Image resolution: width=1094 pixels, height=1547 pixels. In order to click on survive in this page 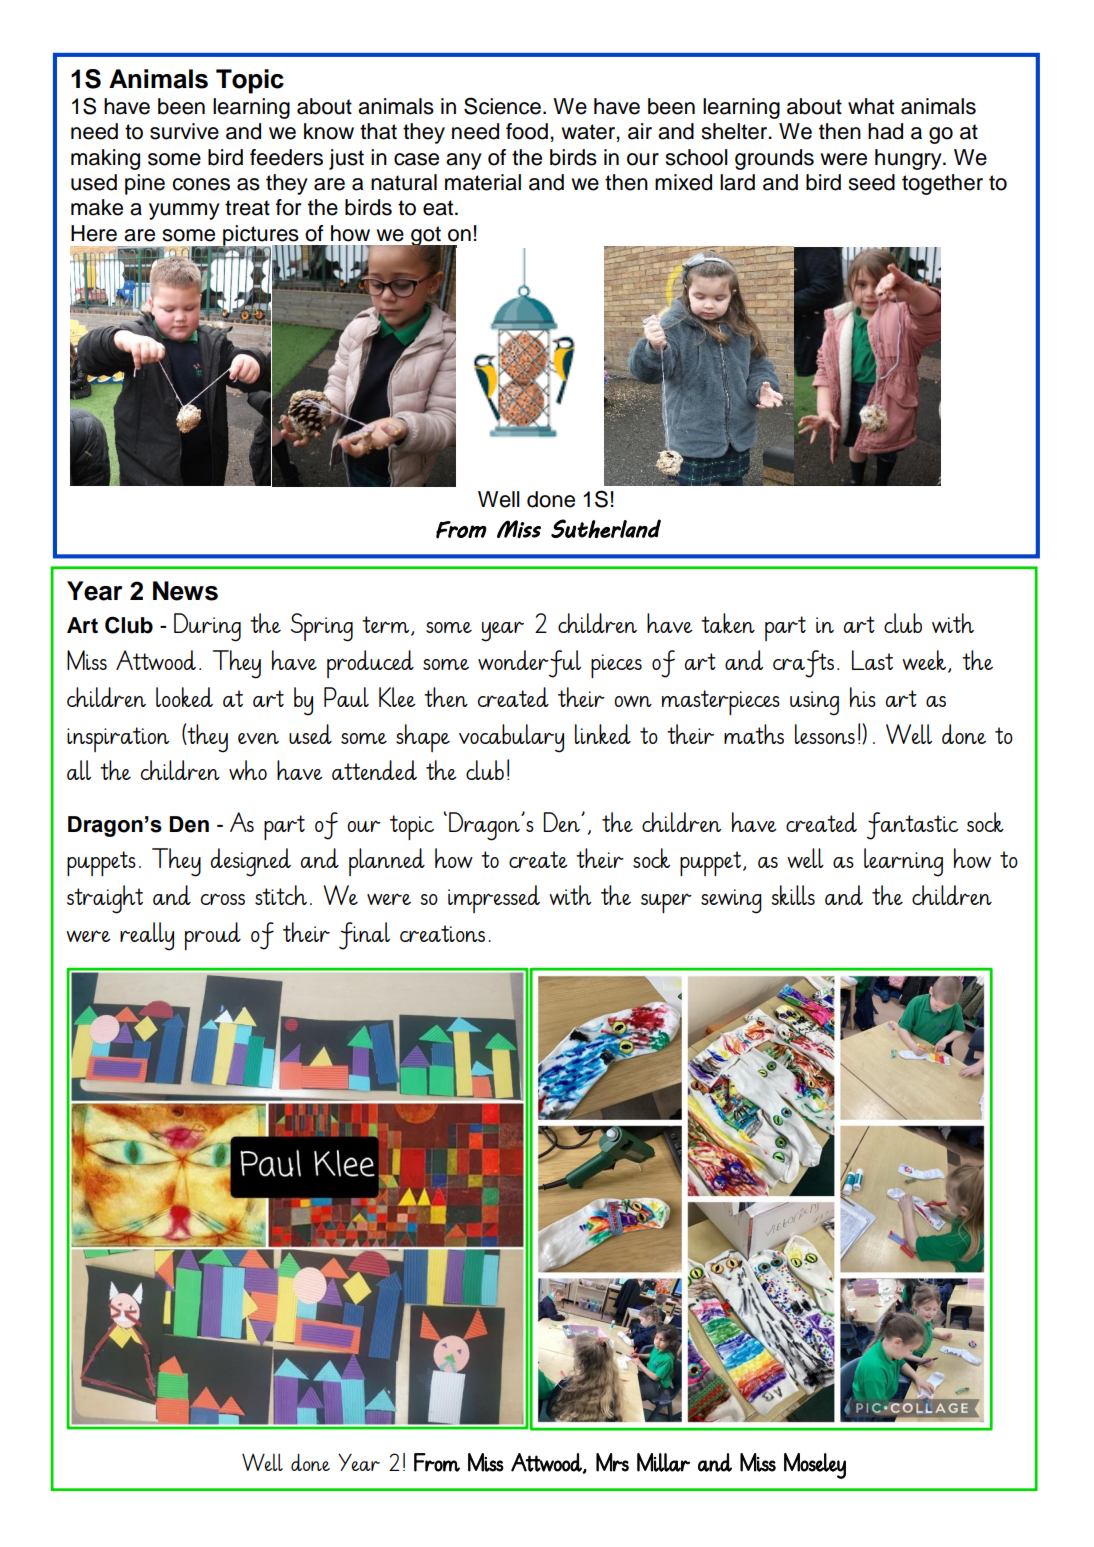, I will do `click(184, 131)`.
